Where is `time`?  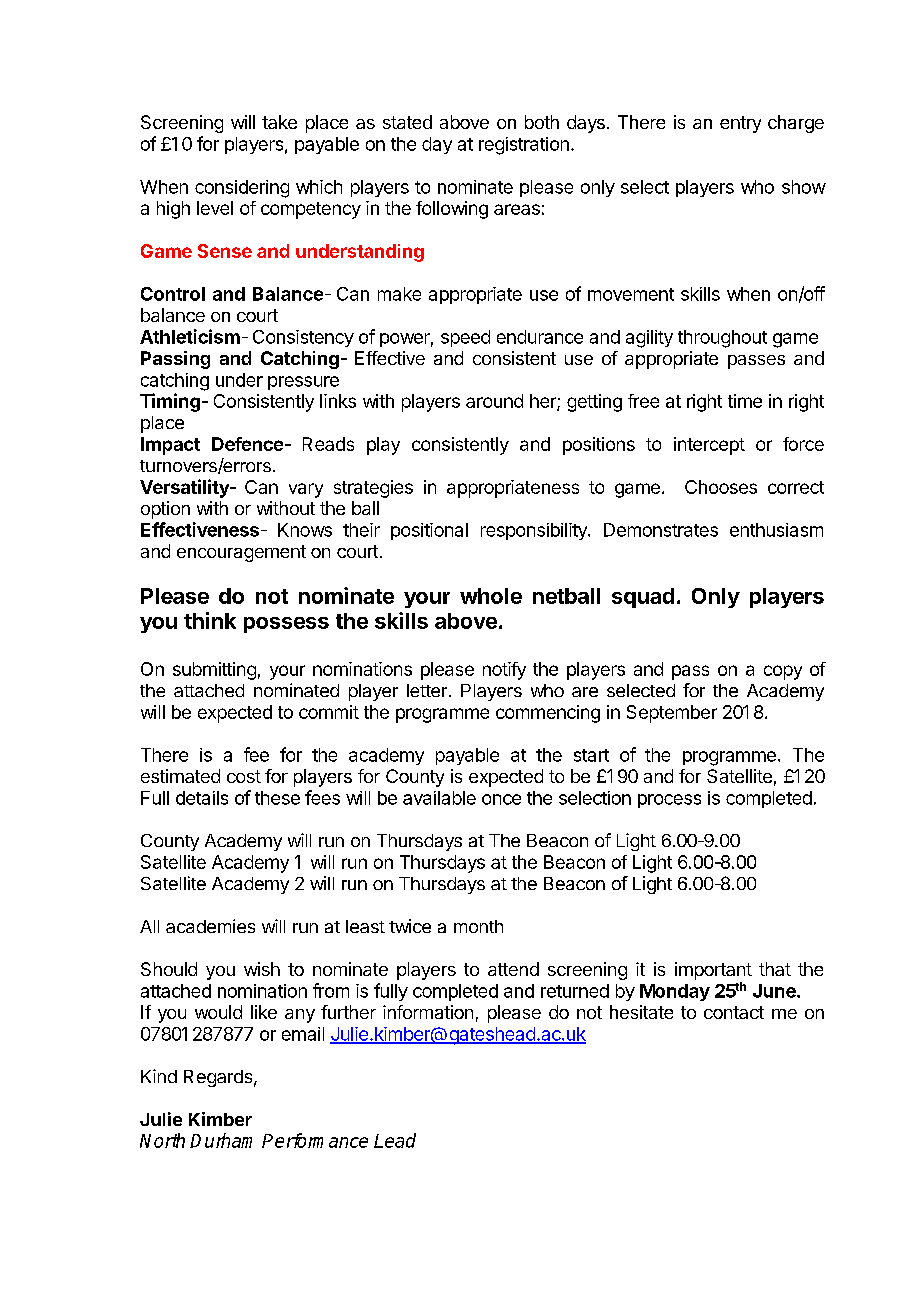 time is located at coordinates (745, 401).
